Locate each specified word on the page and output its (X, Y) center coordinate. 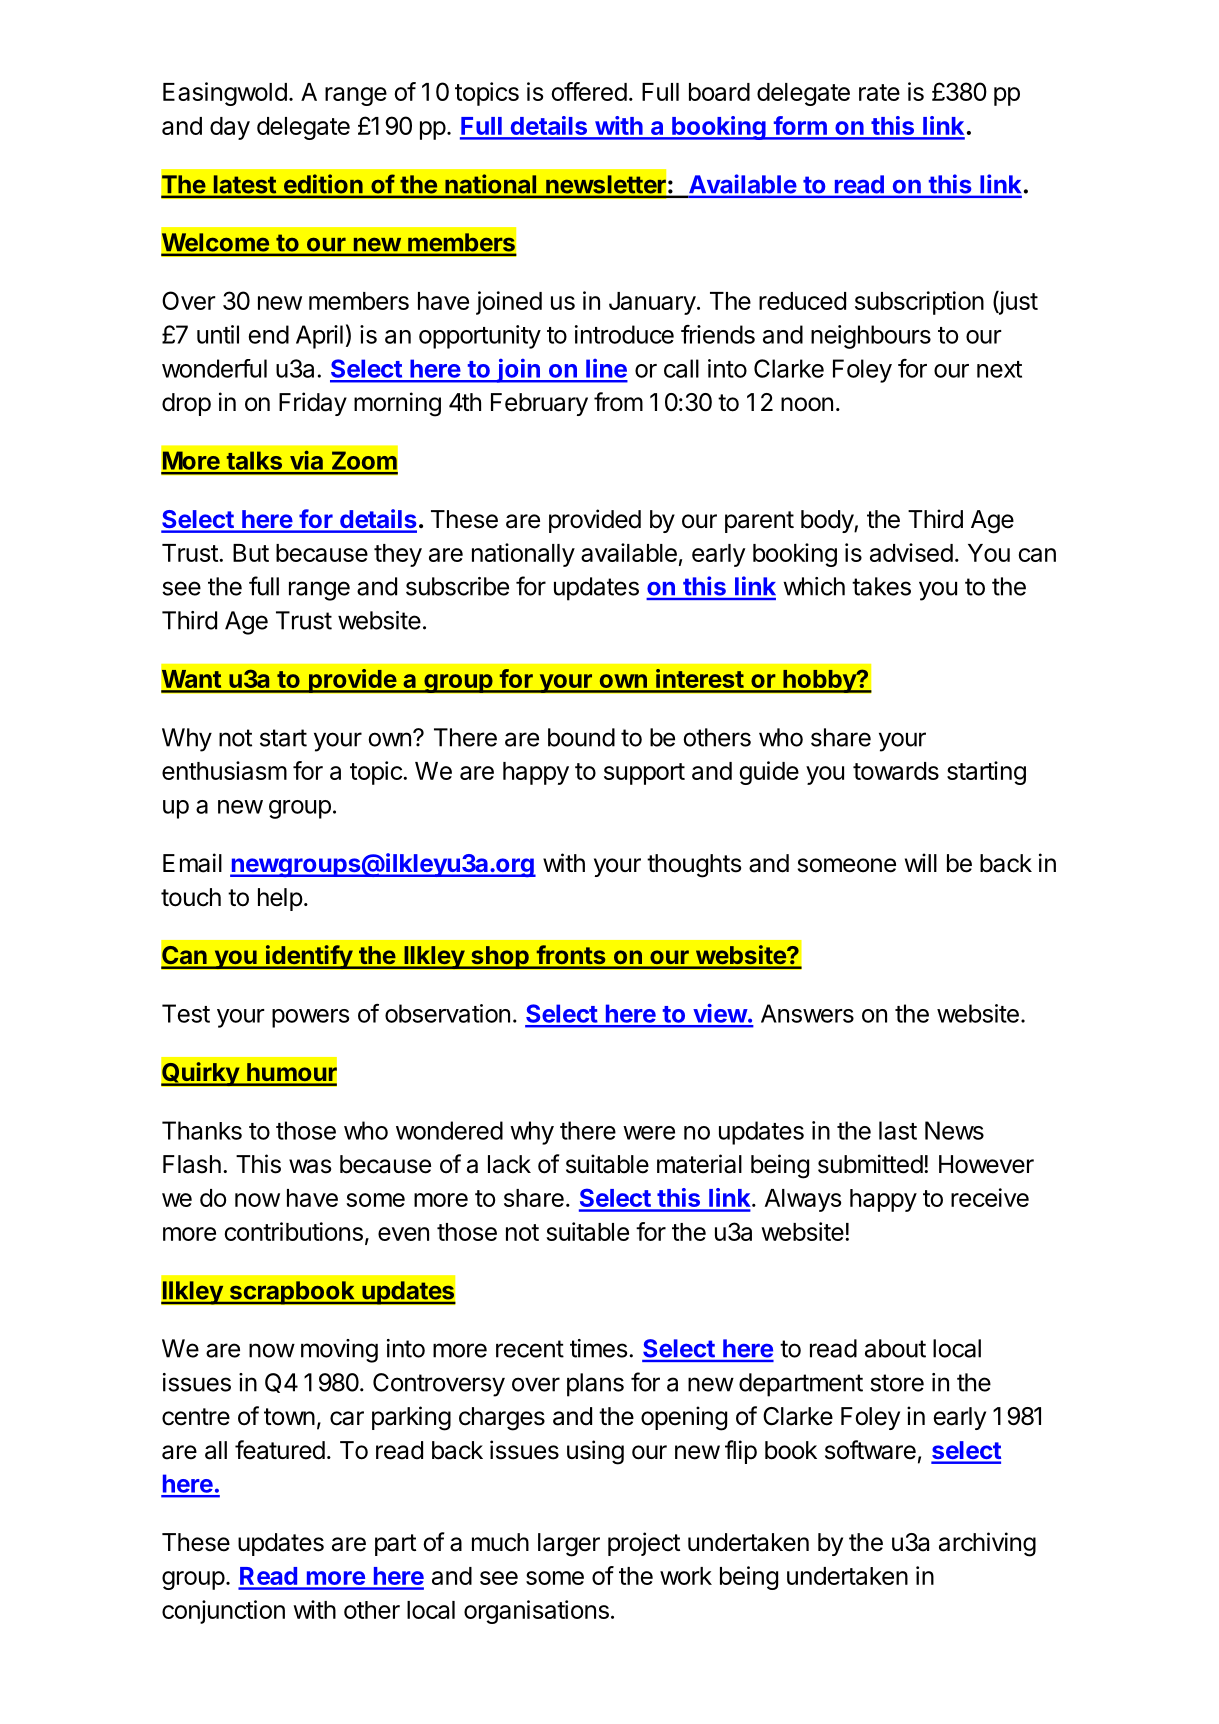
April (319, 337)
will (921, 862)
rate (879, 92)
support (644, 774)
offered (589, 91)
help (280, 899)
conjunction (223, 1612)
